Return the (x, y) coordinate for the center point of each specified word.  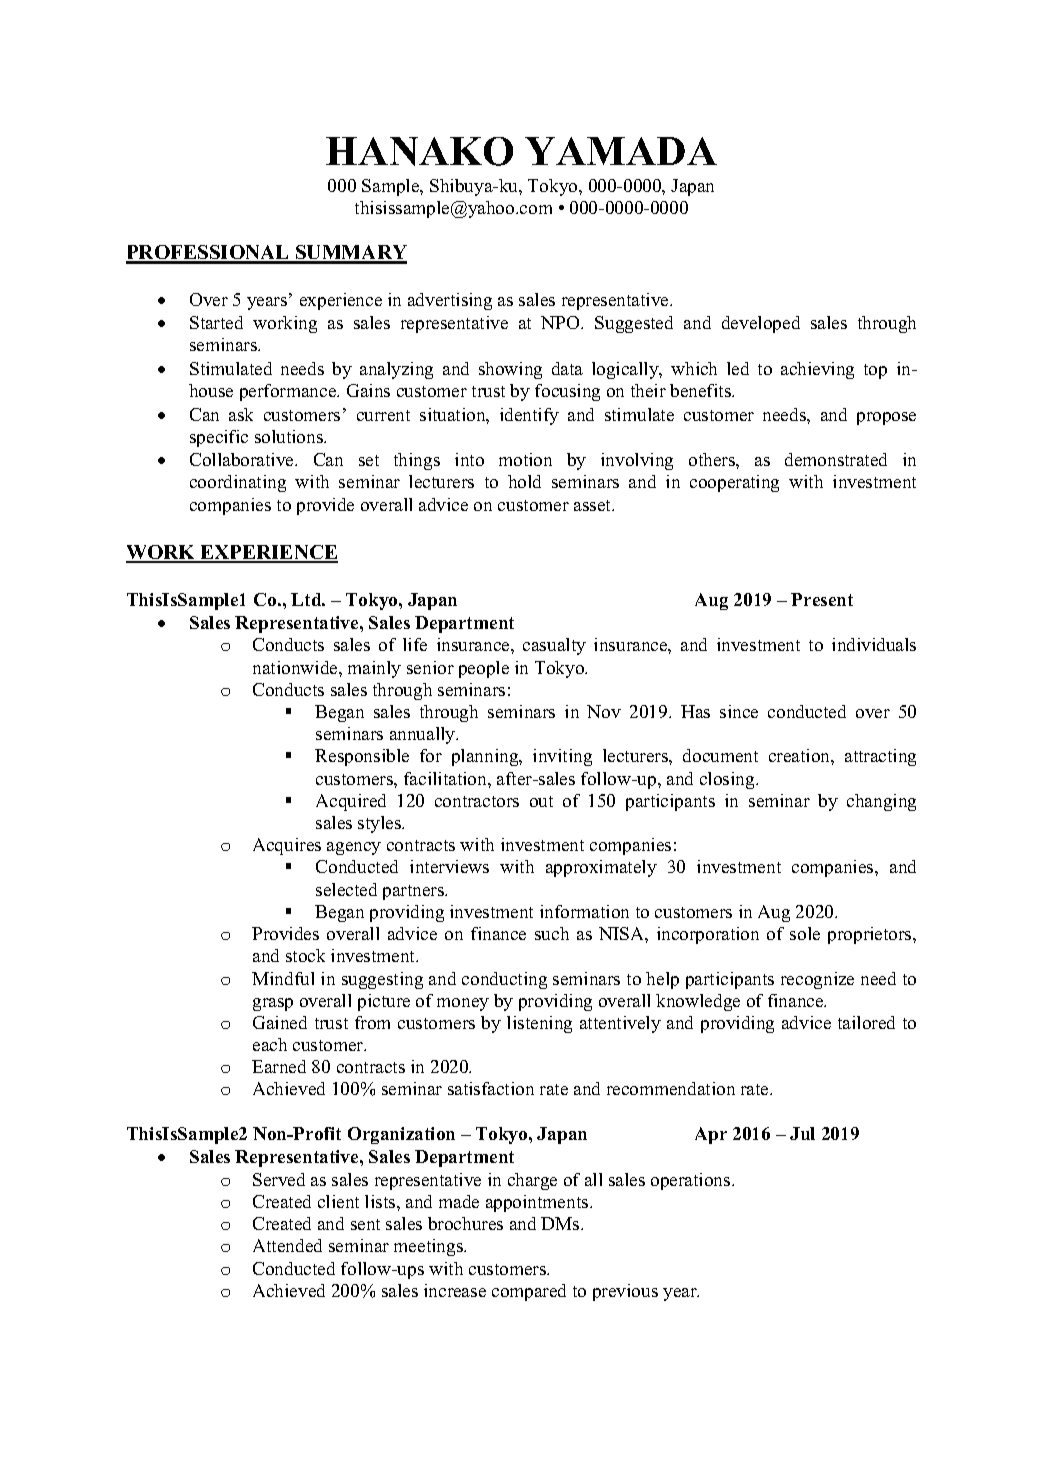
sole (805, 933)
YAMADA (621, 151)
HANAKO (419, 151)
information (584, 911)
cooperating (734, 483)
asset (594, 505)
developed (761, 324)
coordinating (238, 483)
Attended (287, 1245)
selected (346, 889)
